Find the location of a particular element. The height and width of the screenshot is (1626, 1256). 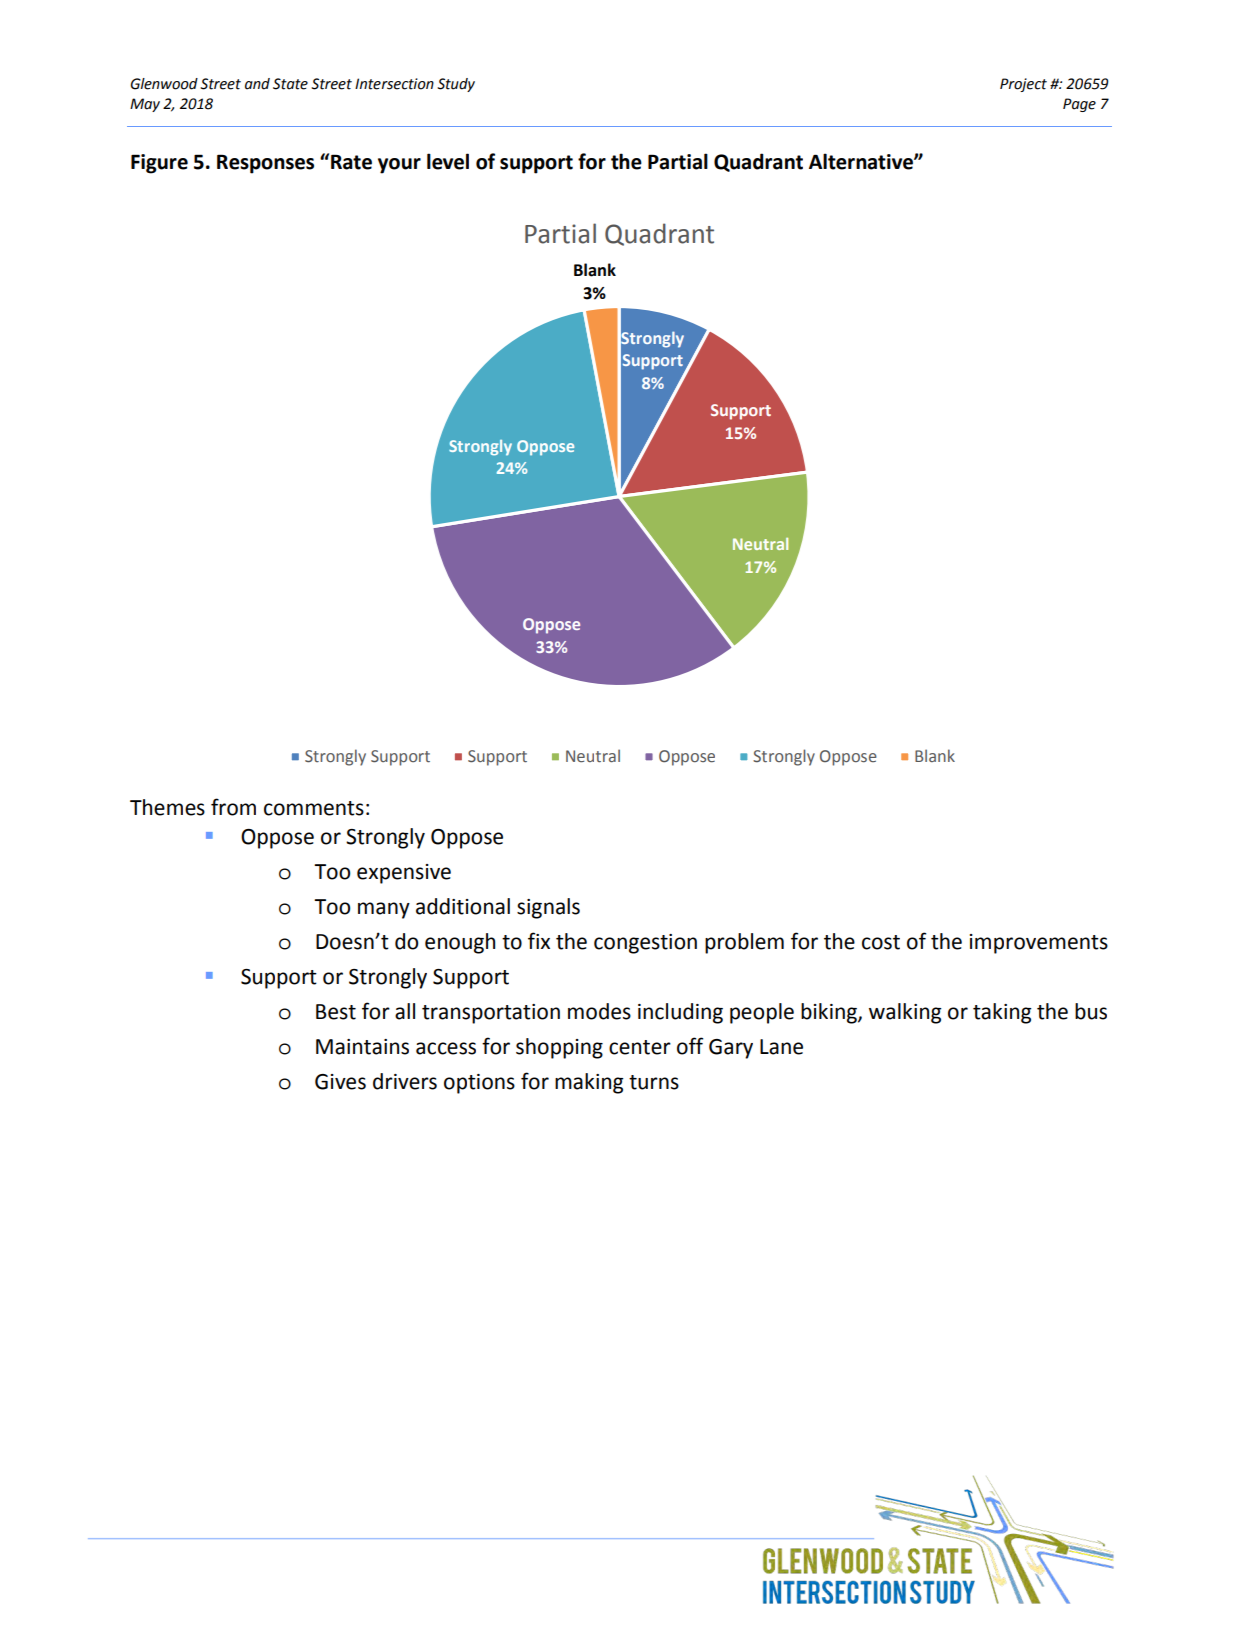

Page is located at coordinates (1079, 105).
